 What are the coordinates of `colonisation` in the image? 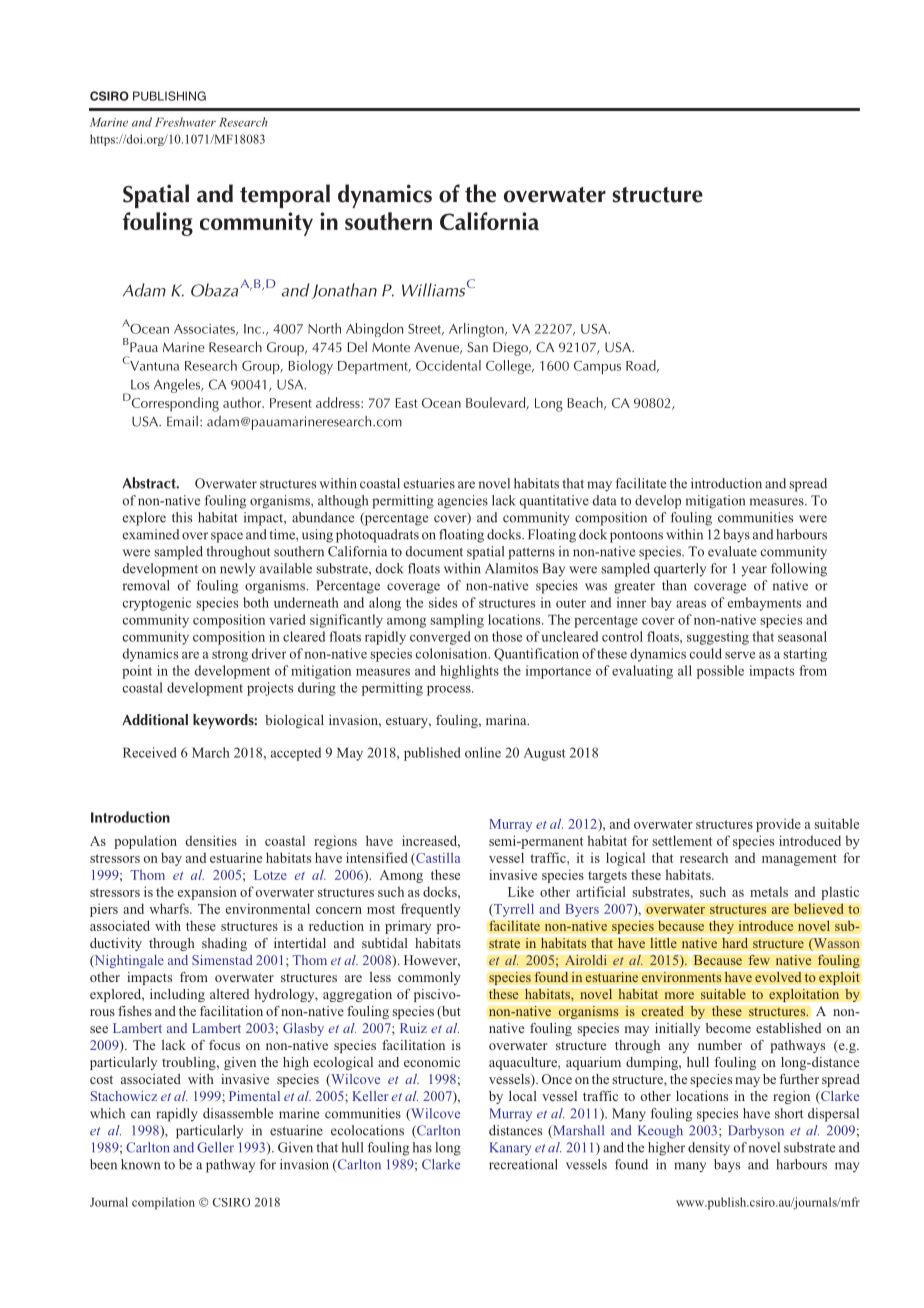 It's located at (453, 653).
